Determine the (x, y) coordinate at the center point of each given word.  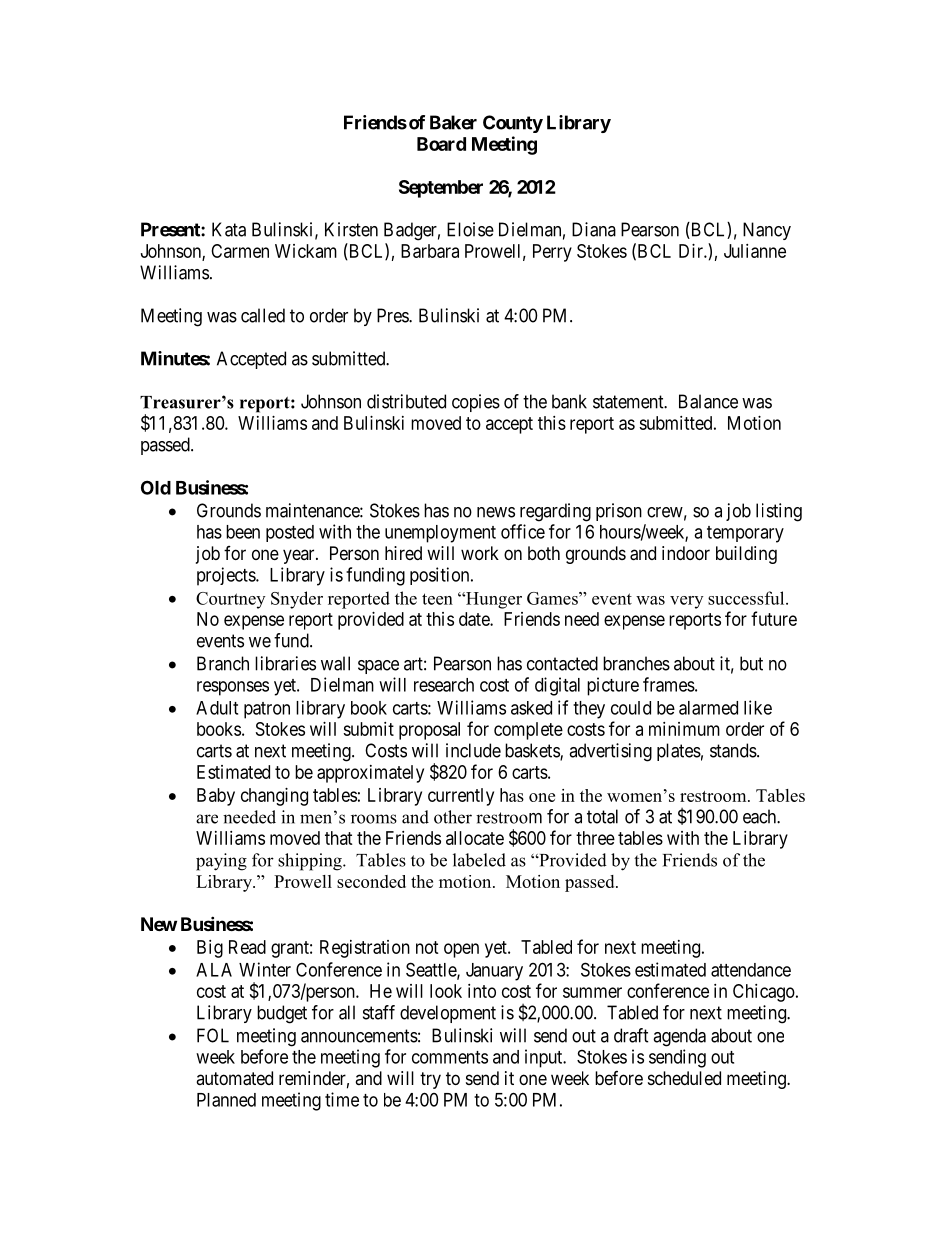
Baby (216, 797)
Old (156, 487)
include (473, 750)
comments (450, 1057)
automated (234, 1078)
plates (679, 752)
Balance (708, 401)
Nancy (767, 231)
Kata (229, 229)
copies (476, 403)
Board (441, 144)
